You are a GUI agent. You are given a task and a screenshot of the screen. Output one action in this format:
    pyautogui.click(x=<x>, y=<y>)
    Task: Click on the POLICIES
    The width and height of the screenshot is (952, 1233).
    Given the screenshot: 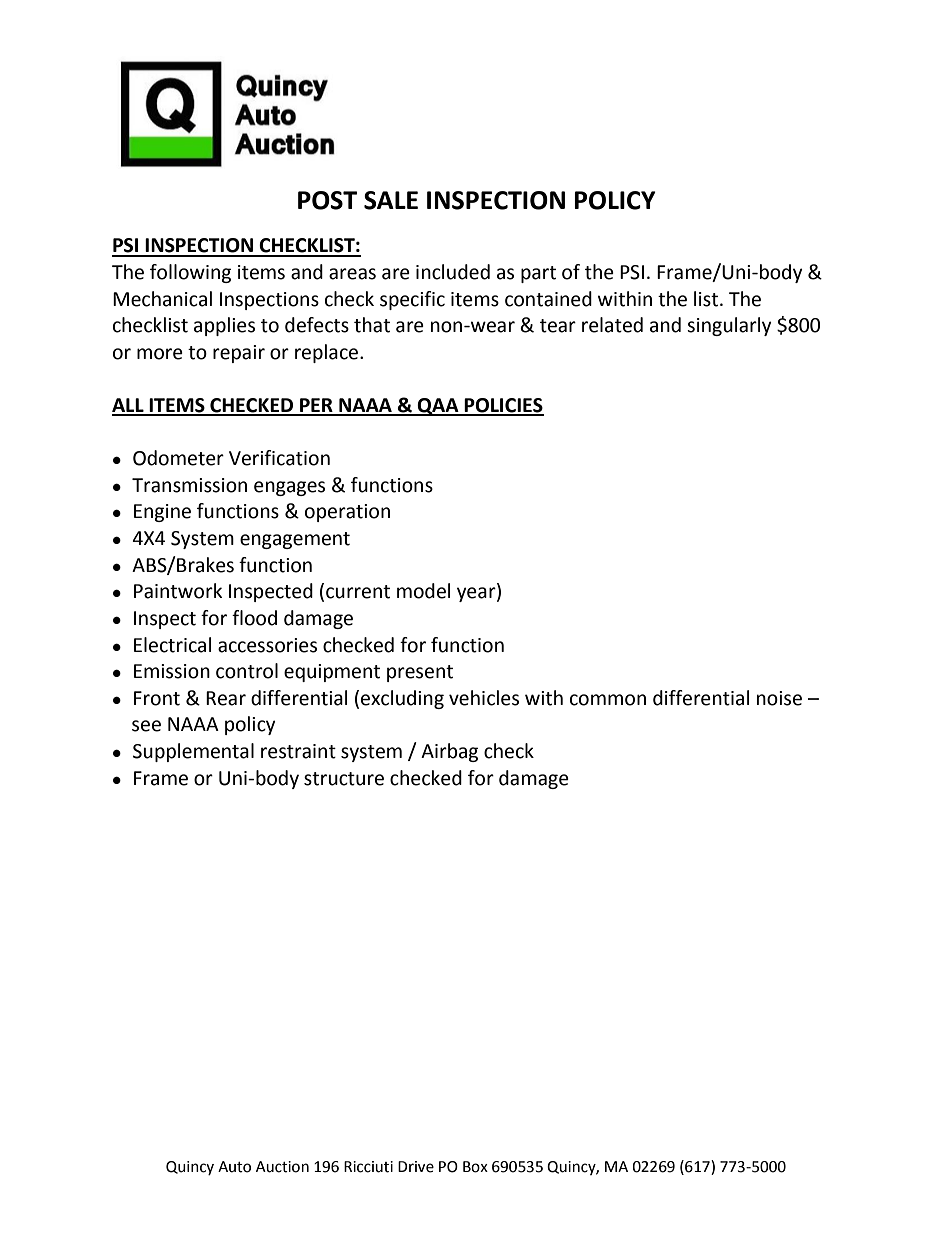 What is the action you would take?
    pyautogui.click(x=503, y=406)
